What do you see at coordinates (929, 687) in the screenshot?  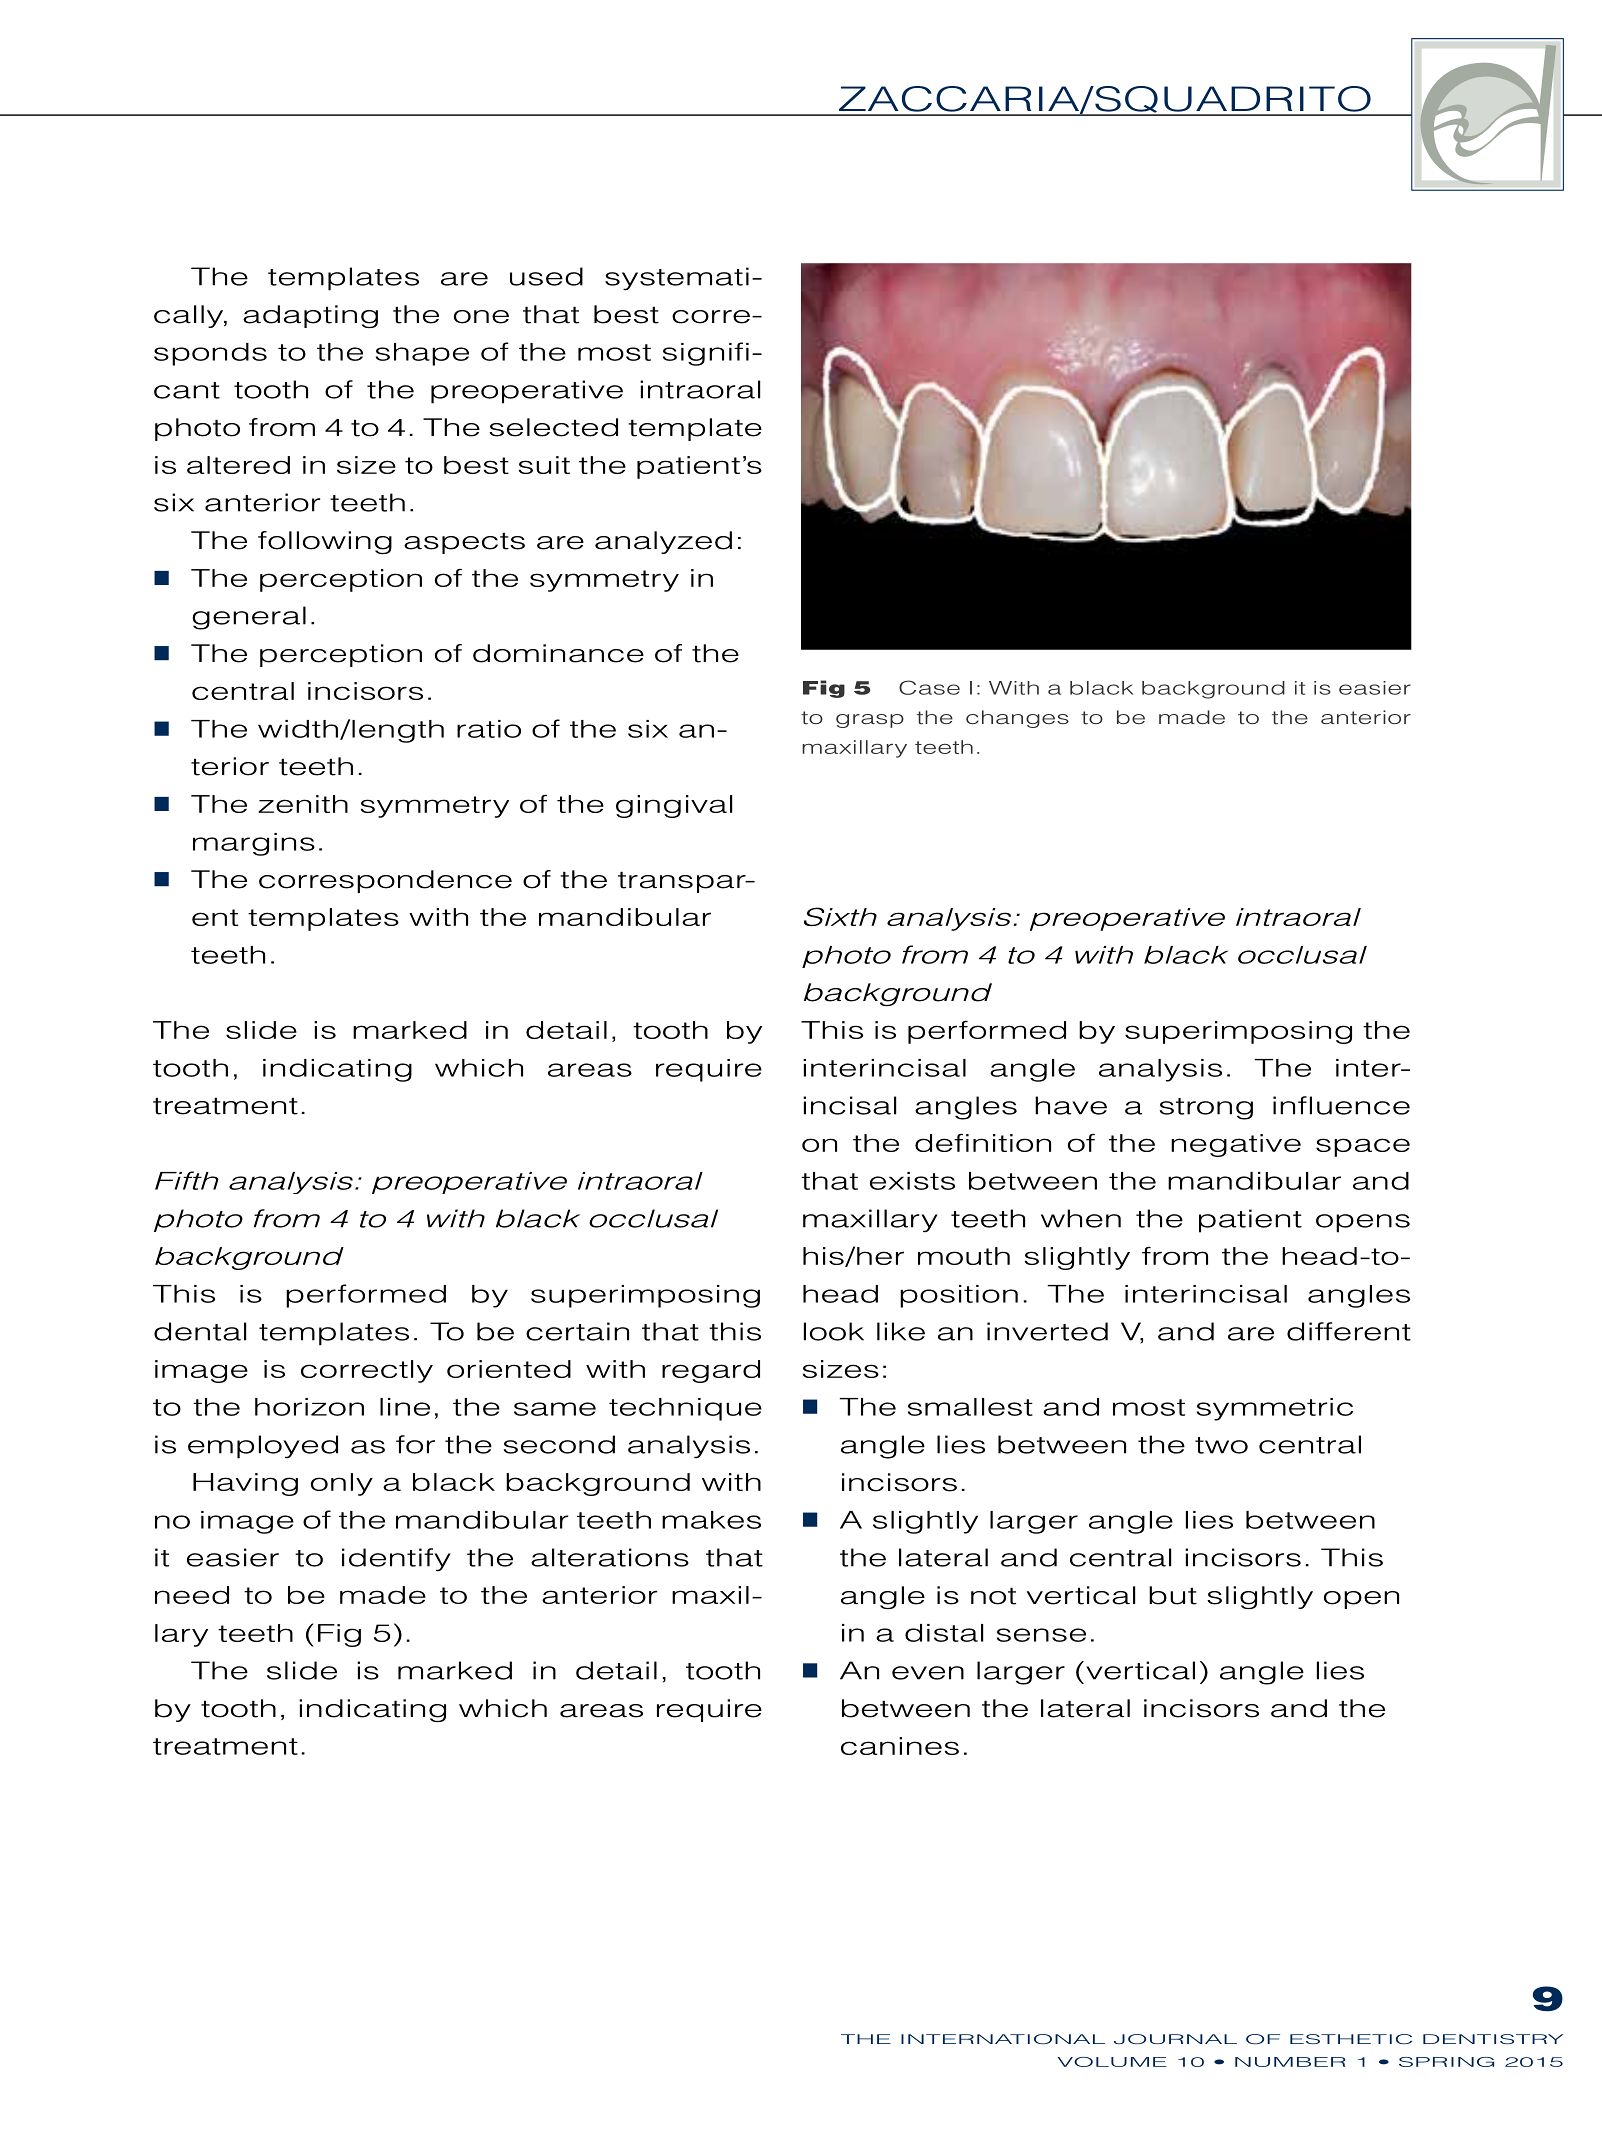 I see `Case` at bounding box center [929, 687].
